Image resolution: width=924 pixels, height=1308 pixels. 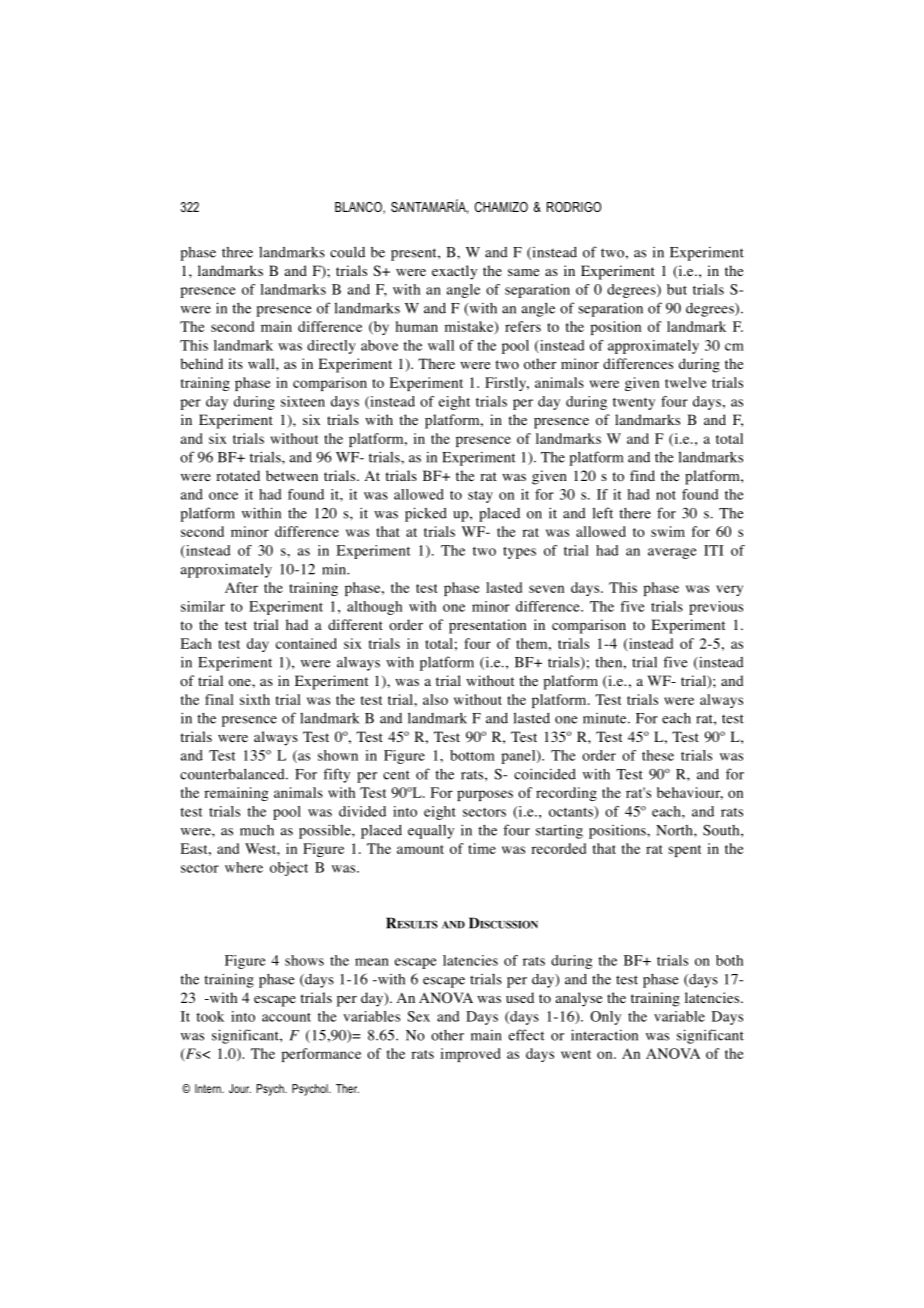 I want to click on interaction, so click(x=604, y=1035).
